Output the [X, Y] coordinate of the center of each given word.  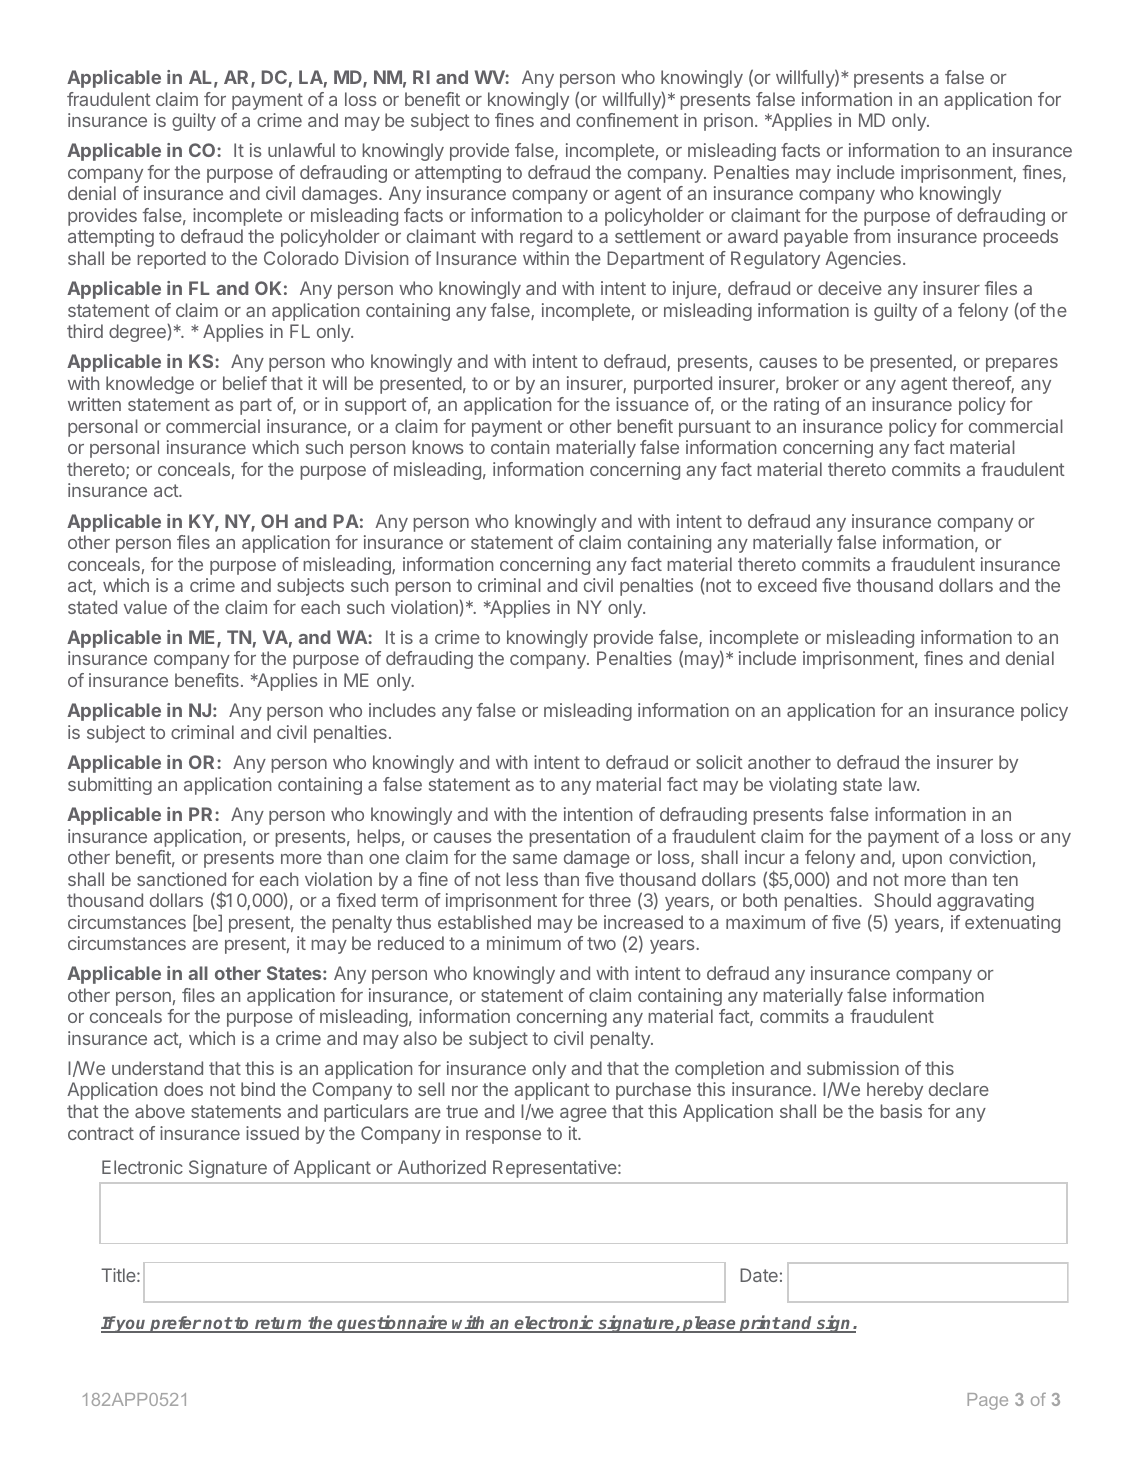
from [872, 236]
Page [987, 1401]
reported [172, 260]
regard [546, 238]
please [709, 1324]
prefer [175, 1324]
